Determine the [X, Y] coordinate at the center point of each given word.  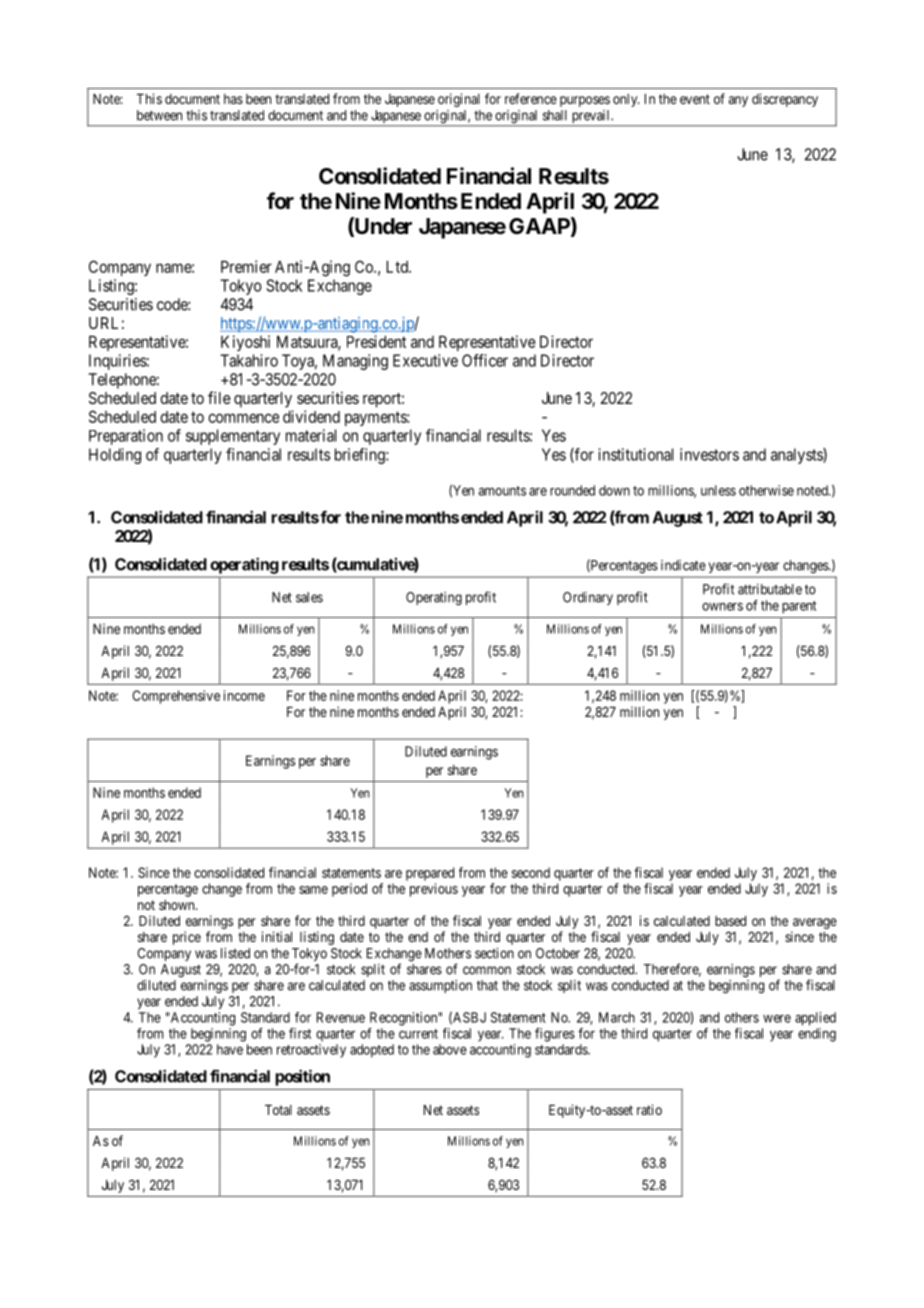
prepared [430, 874]
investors [709, 454]
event [695, 99]
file [219, 397]
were [777, 1019]
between [159, 115]
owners [722, 606]
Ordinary [588, 598]
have [230, 1049]
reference [531, 98]
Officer [485, 360]
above [450, 1049]
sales [309, 597]
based [730, 921]
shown [178, 905]
